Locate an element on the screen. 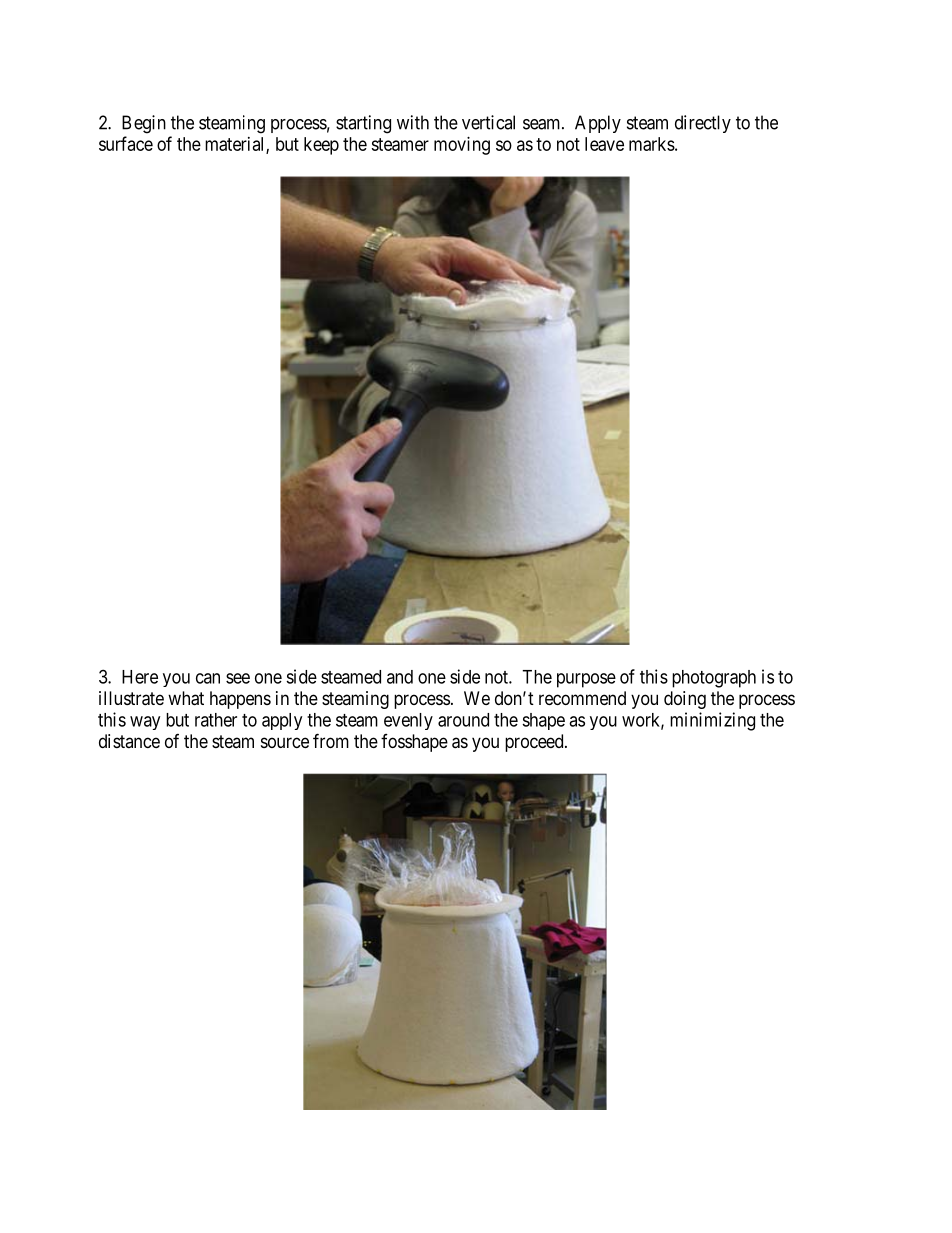 The height and width of the screenshot is (1233, 952). photograph is located at coordinates (714, 679).
